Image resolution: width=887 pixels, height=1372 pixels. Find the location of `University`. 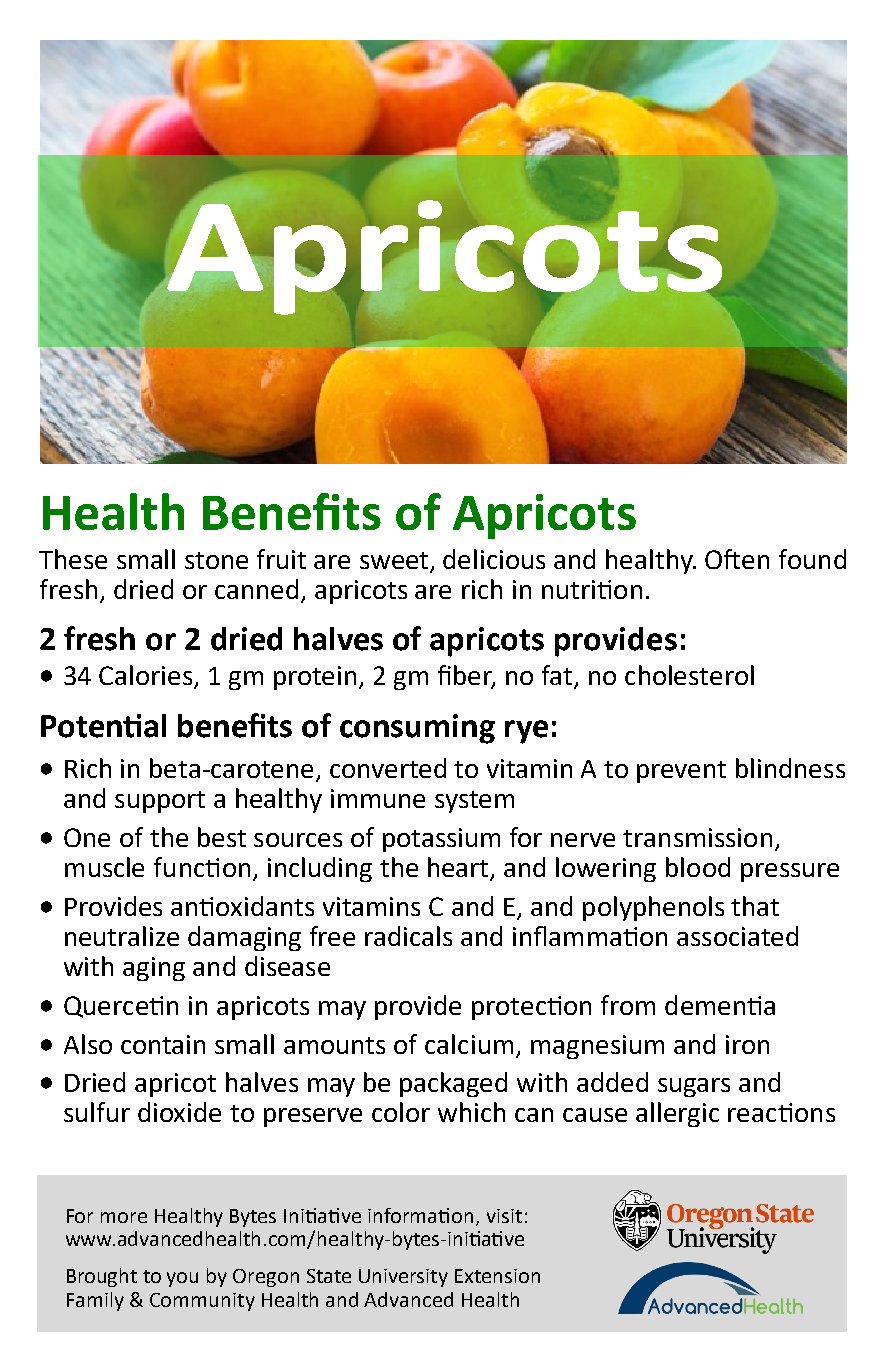

University is located at coordinates (403, 1278).
